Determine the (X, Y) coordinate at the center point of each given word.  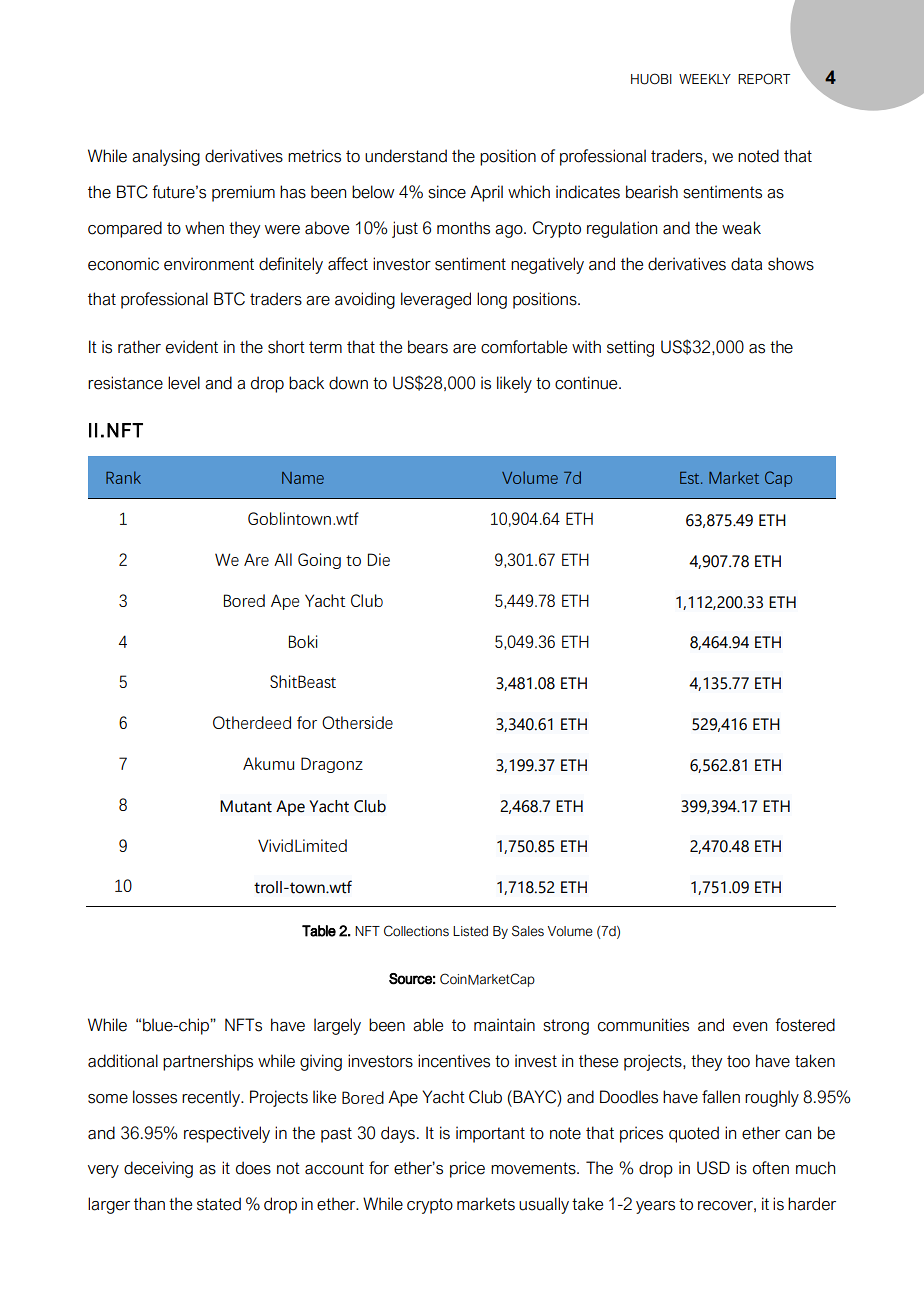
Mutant (246, 806)
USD (713, 1168)
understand (406, 156)
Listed (470, 931)
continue (587, 383)
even (750, 1027)
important (490, 1134)
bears (428, 347)
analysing (166, 157)
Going (319, 561)
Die (379, 559)
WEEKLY (705, 79)
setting (630, 348)
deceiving (158, 1169)
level (184, 383)
